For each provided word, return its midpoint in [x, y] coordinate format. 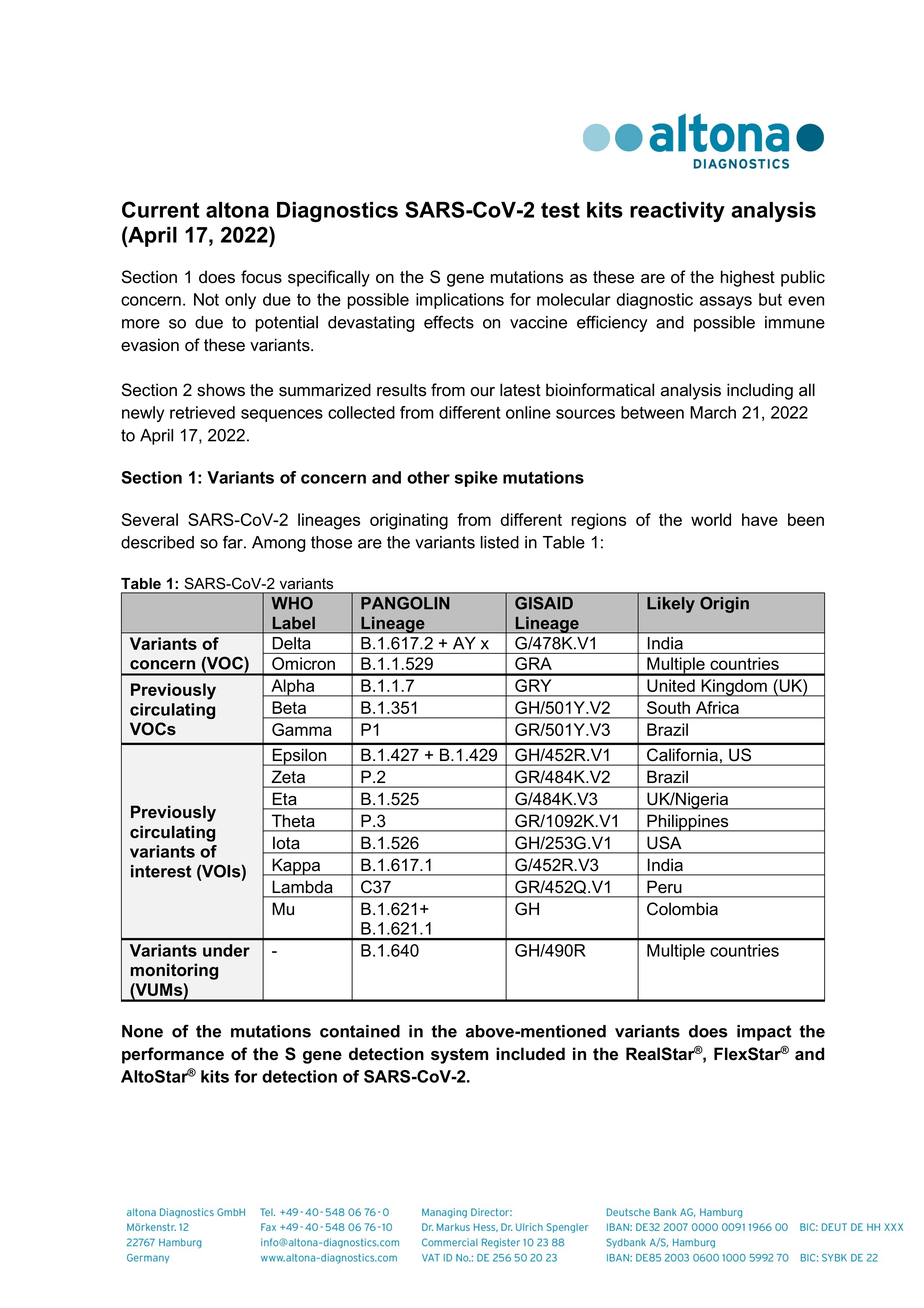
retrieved [202, 412]
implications [460, 301]
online [528, 412]
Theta [293, 821]
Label [294, 623]
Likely [671, 605]
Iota [286, 843]
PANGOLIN [405, 602]
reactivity [677, 212]
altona [237, 210]
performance [173, 1055]
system [459, 1056]
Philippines [688, 823]
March [713, 412]
